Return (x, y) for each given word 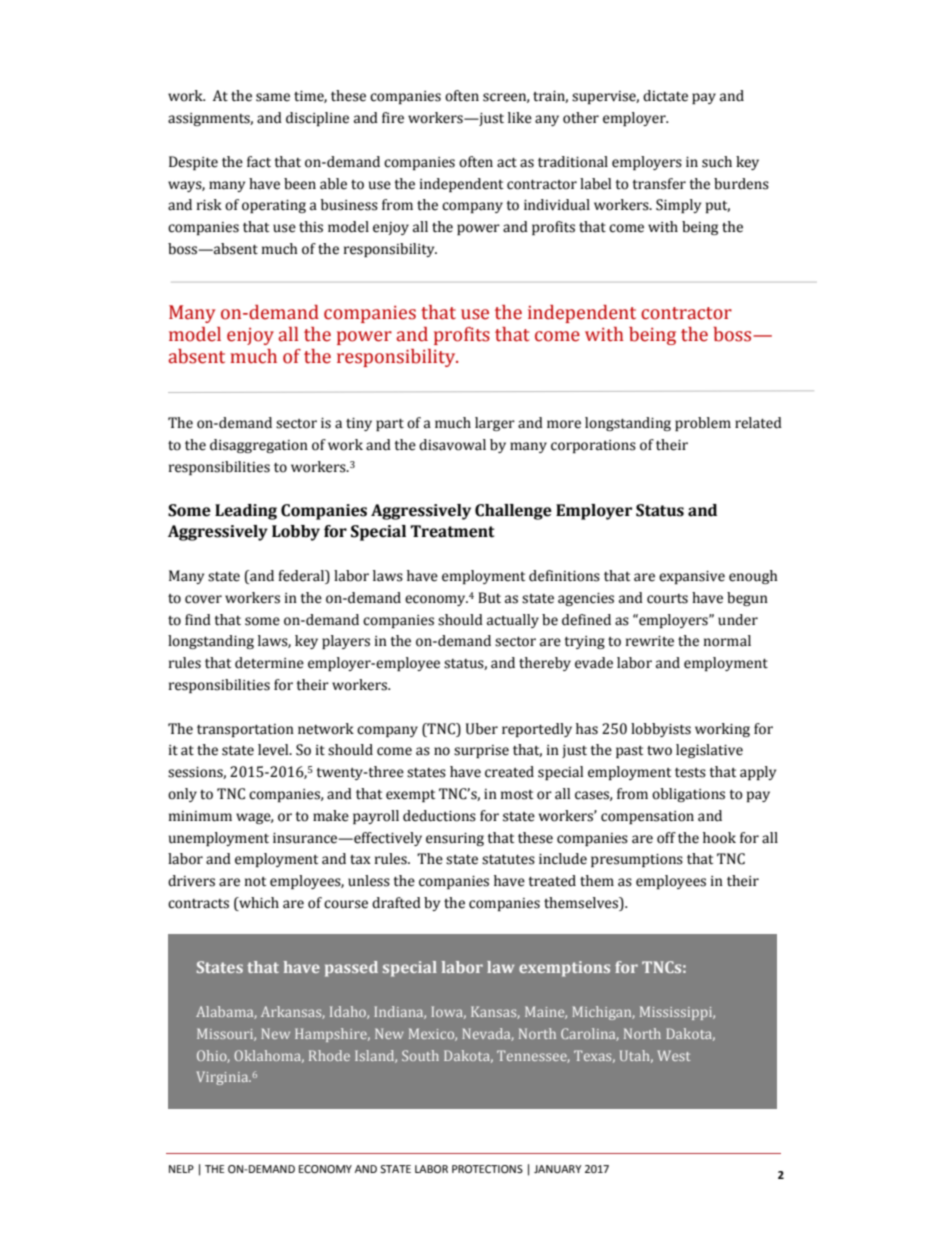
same (273, 97)
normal (727, 641)
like (520, 118)
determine (269, 663)
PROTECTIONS (487, 1169)
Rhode (329, 1055)
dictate (665, 96)
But (489, 598)
